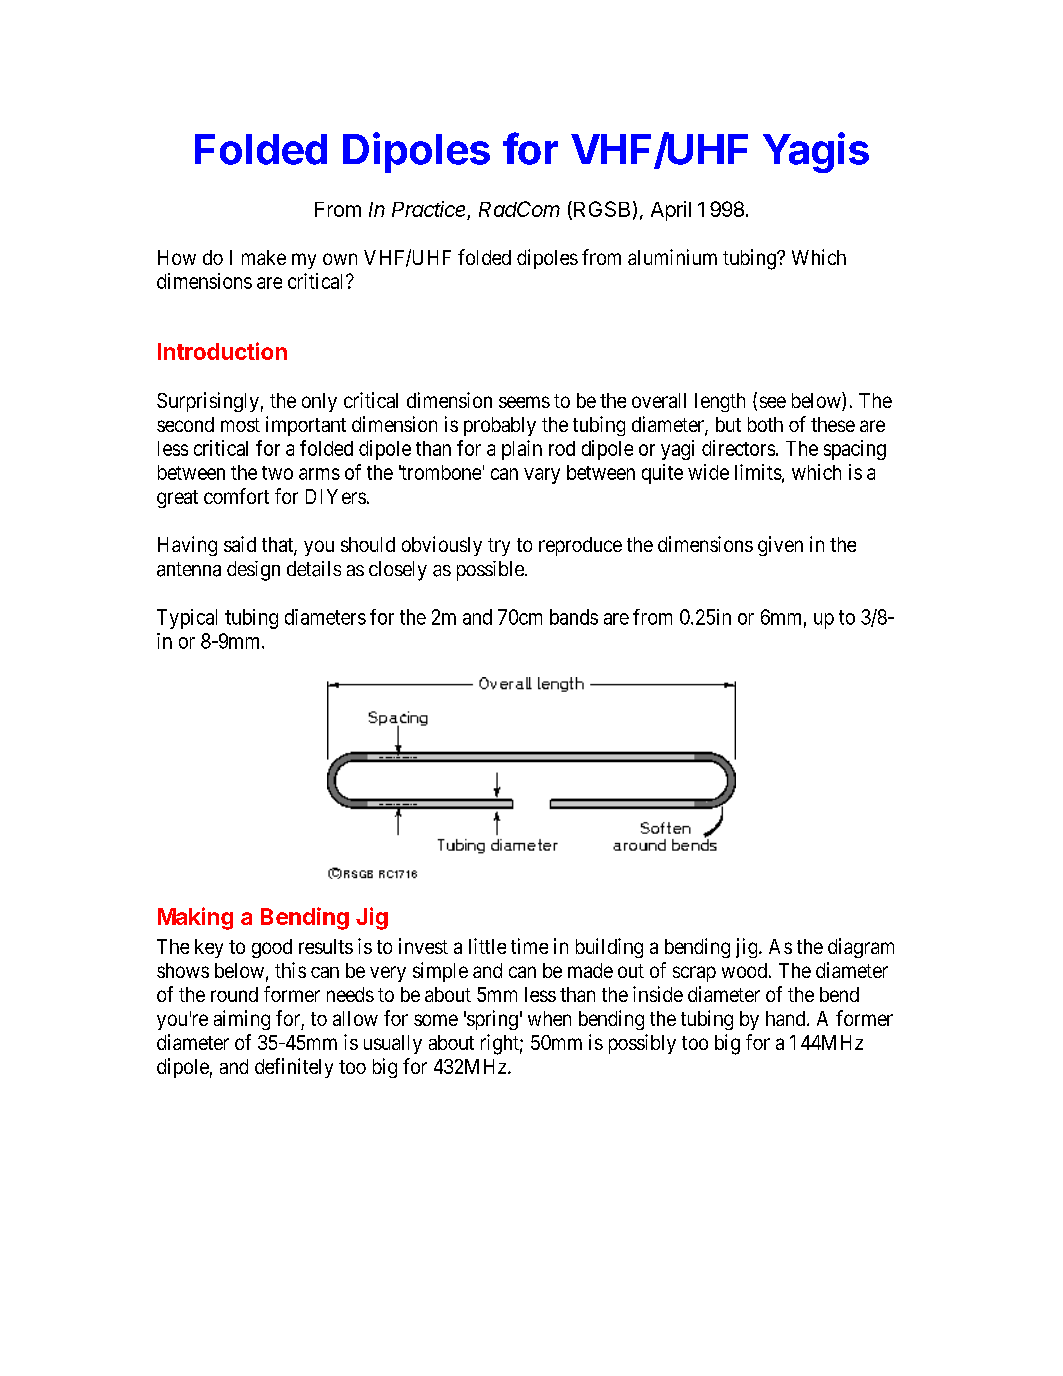  Describe the element at coordinates (574, 617) in the screenshot. I see `bands` at that location.
